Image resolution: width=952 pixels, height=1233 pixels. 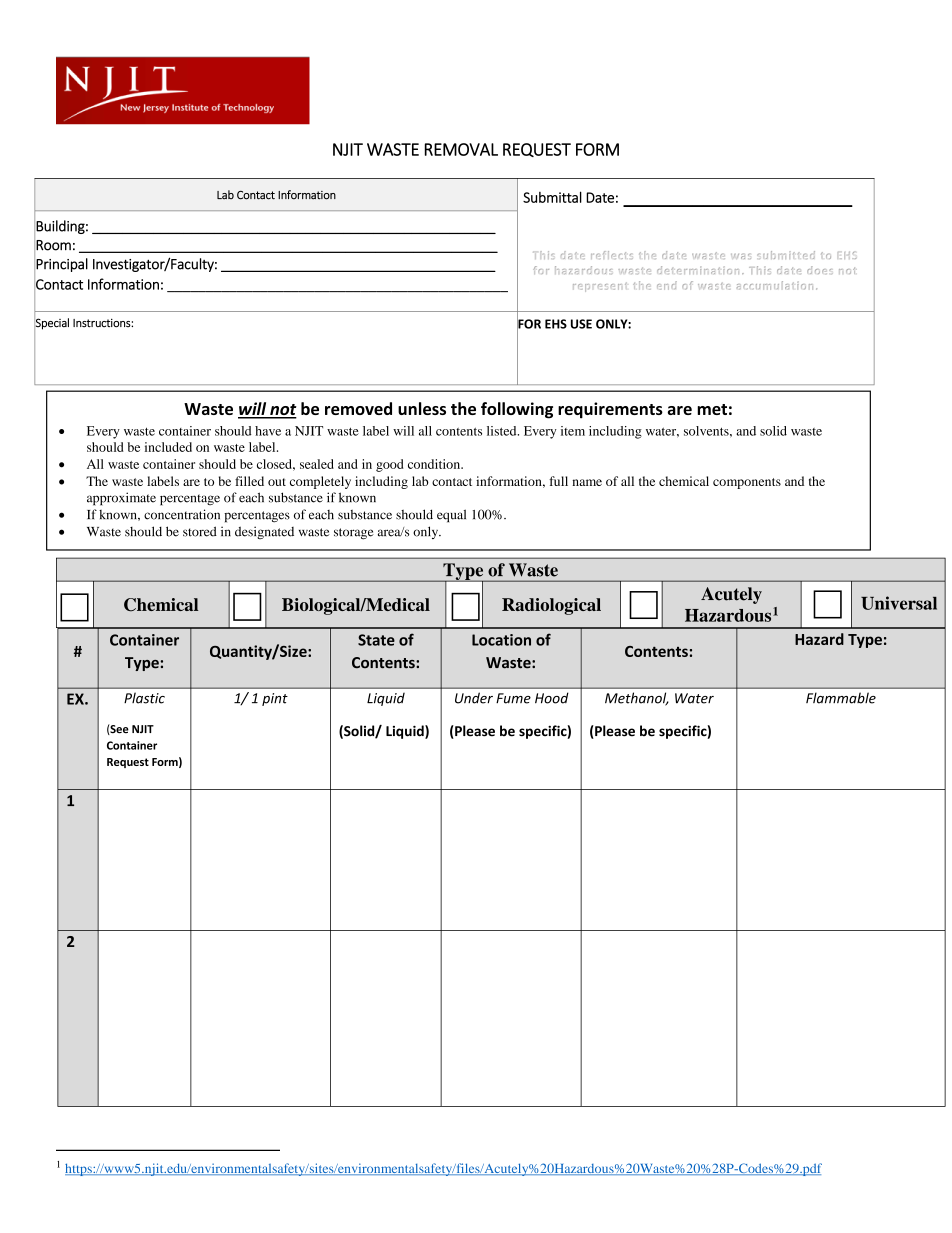 I want to click on following, so click(x=517, y=410).
